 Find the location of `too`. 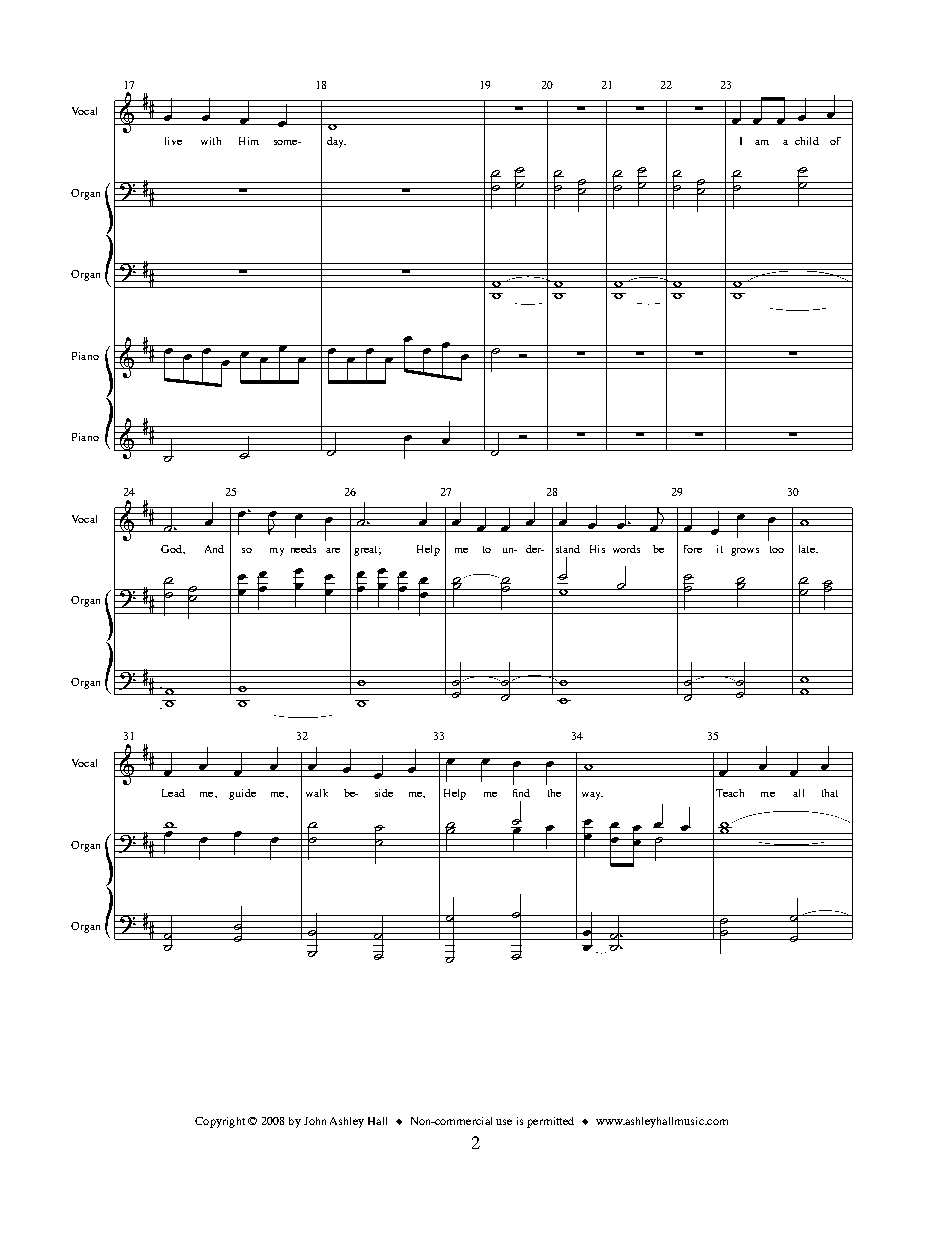

too is located at coordinates (777, 549).
